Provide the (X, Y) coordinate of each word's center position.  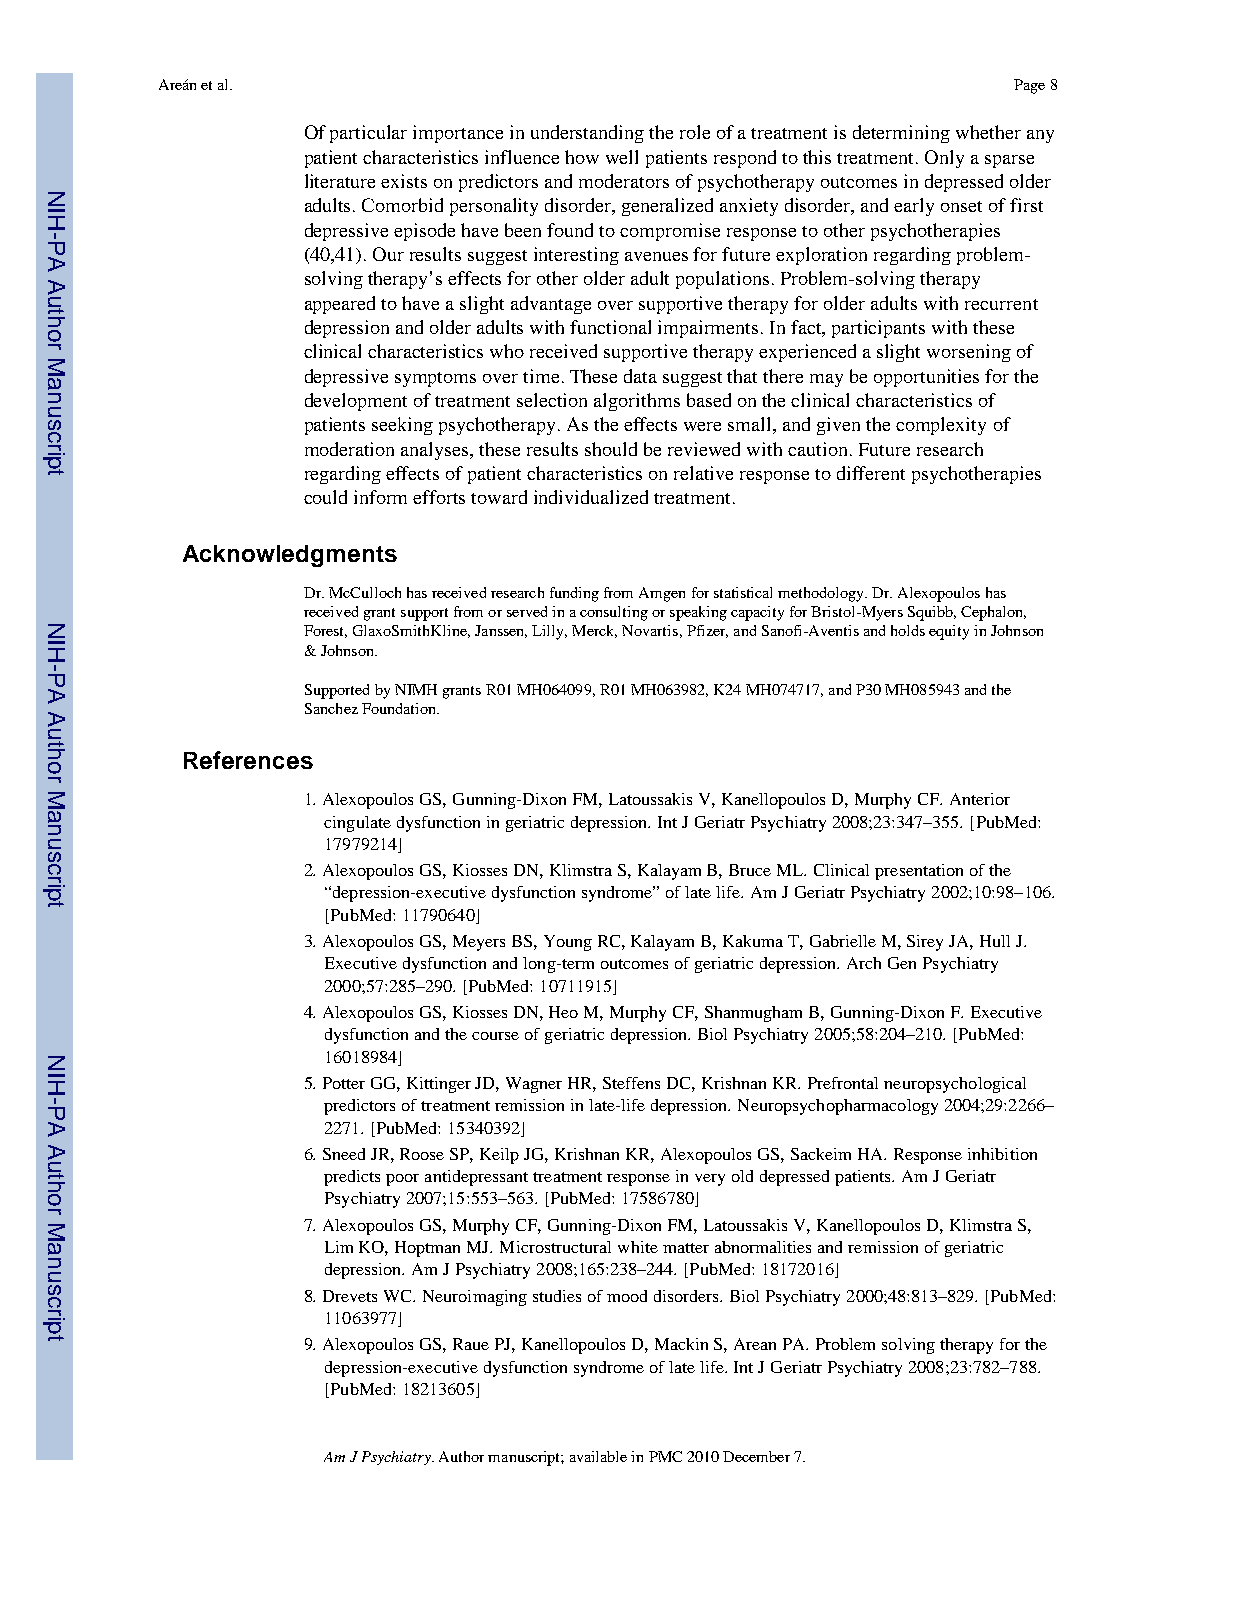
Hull (995, 941)
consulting (614, 613)
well (622, 157)
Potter (344, 1083)
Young (568, 943)
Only (944, 159)
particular (368, 134)
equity (949, 632)
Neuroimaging (475, 1298)
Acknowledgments (290, 556)
